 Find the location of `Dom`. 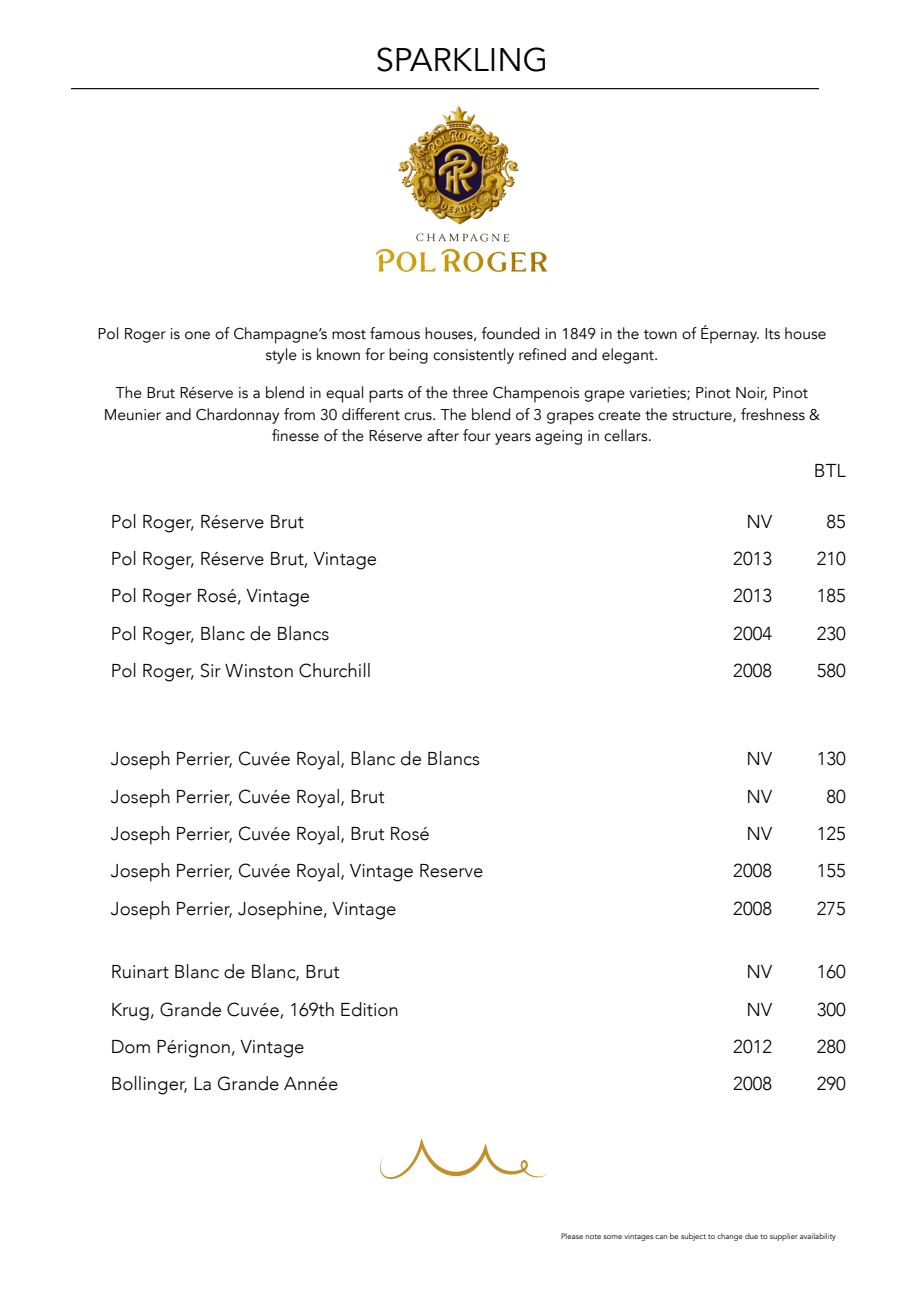

Dom is located at coordinates (131, 1047).
